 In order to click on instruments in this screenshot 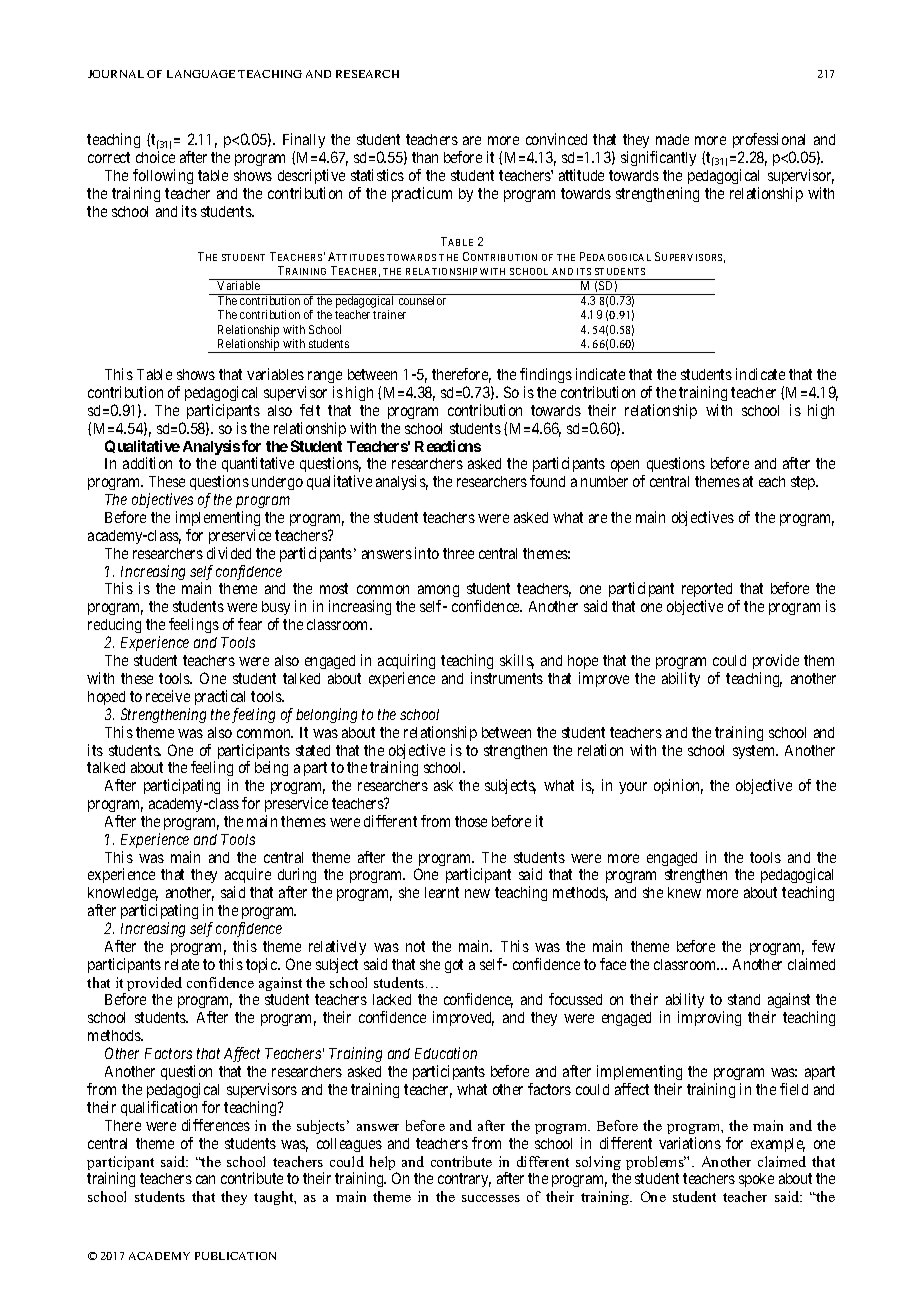, I will do `click(507, 678)`.
